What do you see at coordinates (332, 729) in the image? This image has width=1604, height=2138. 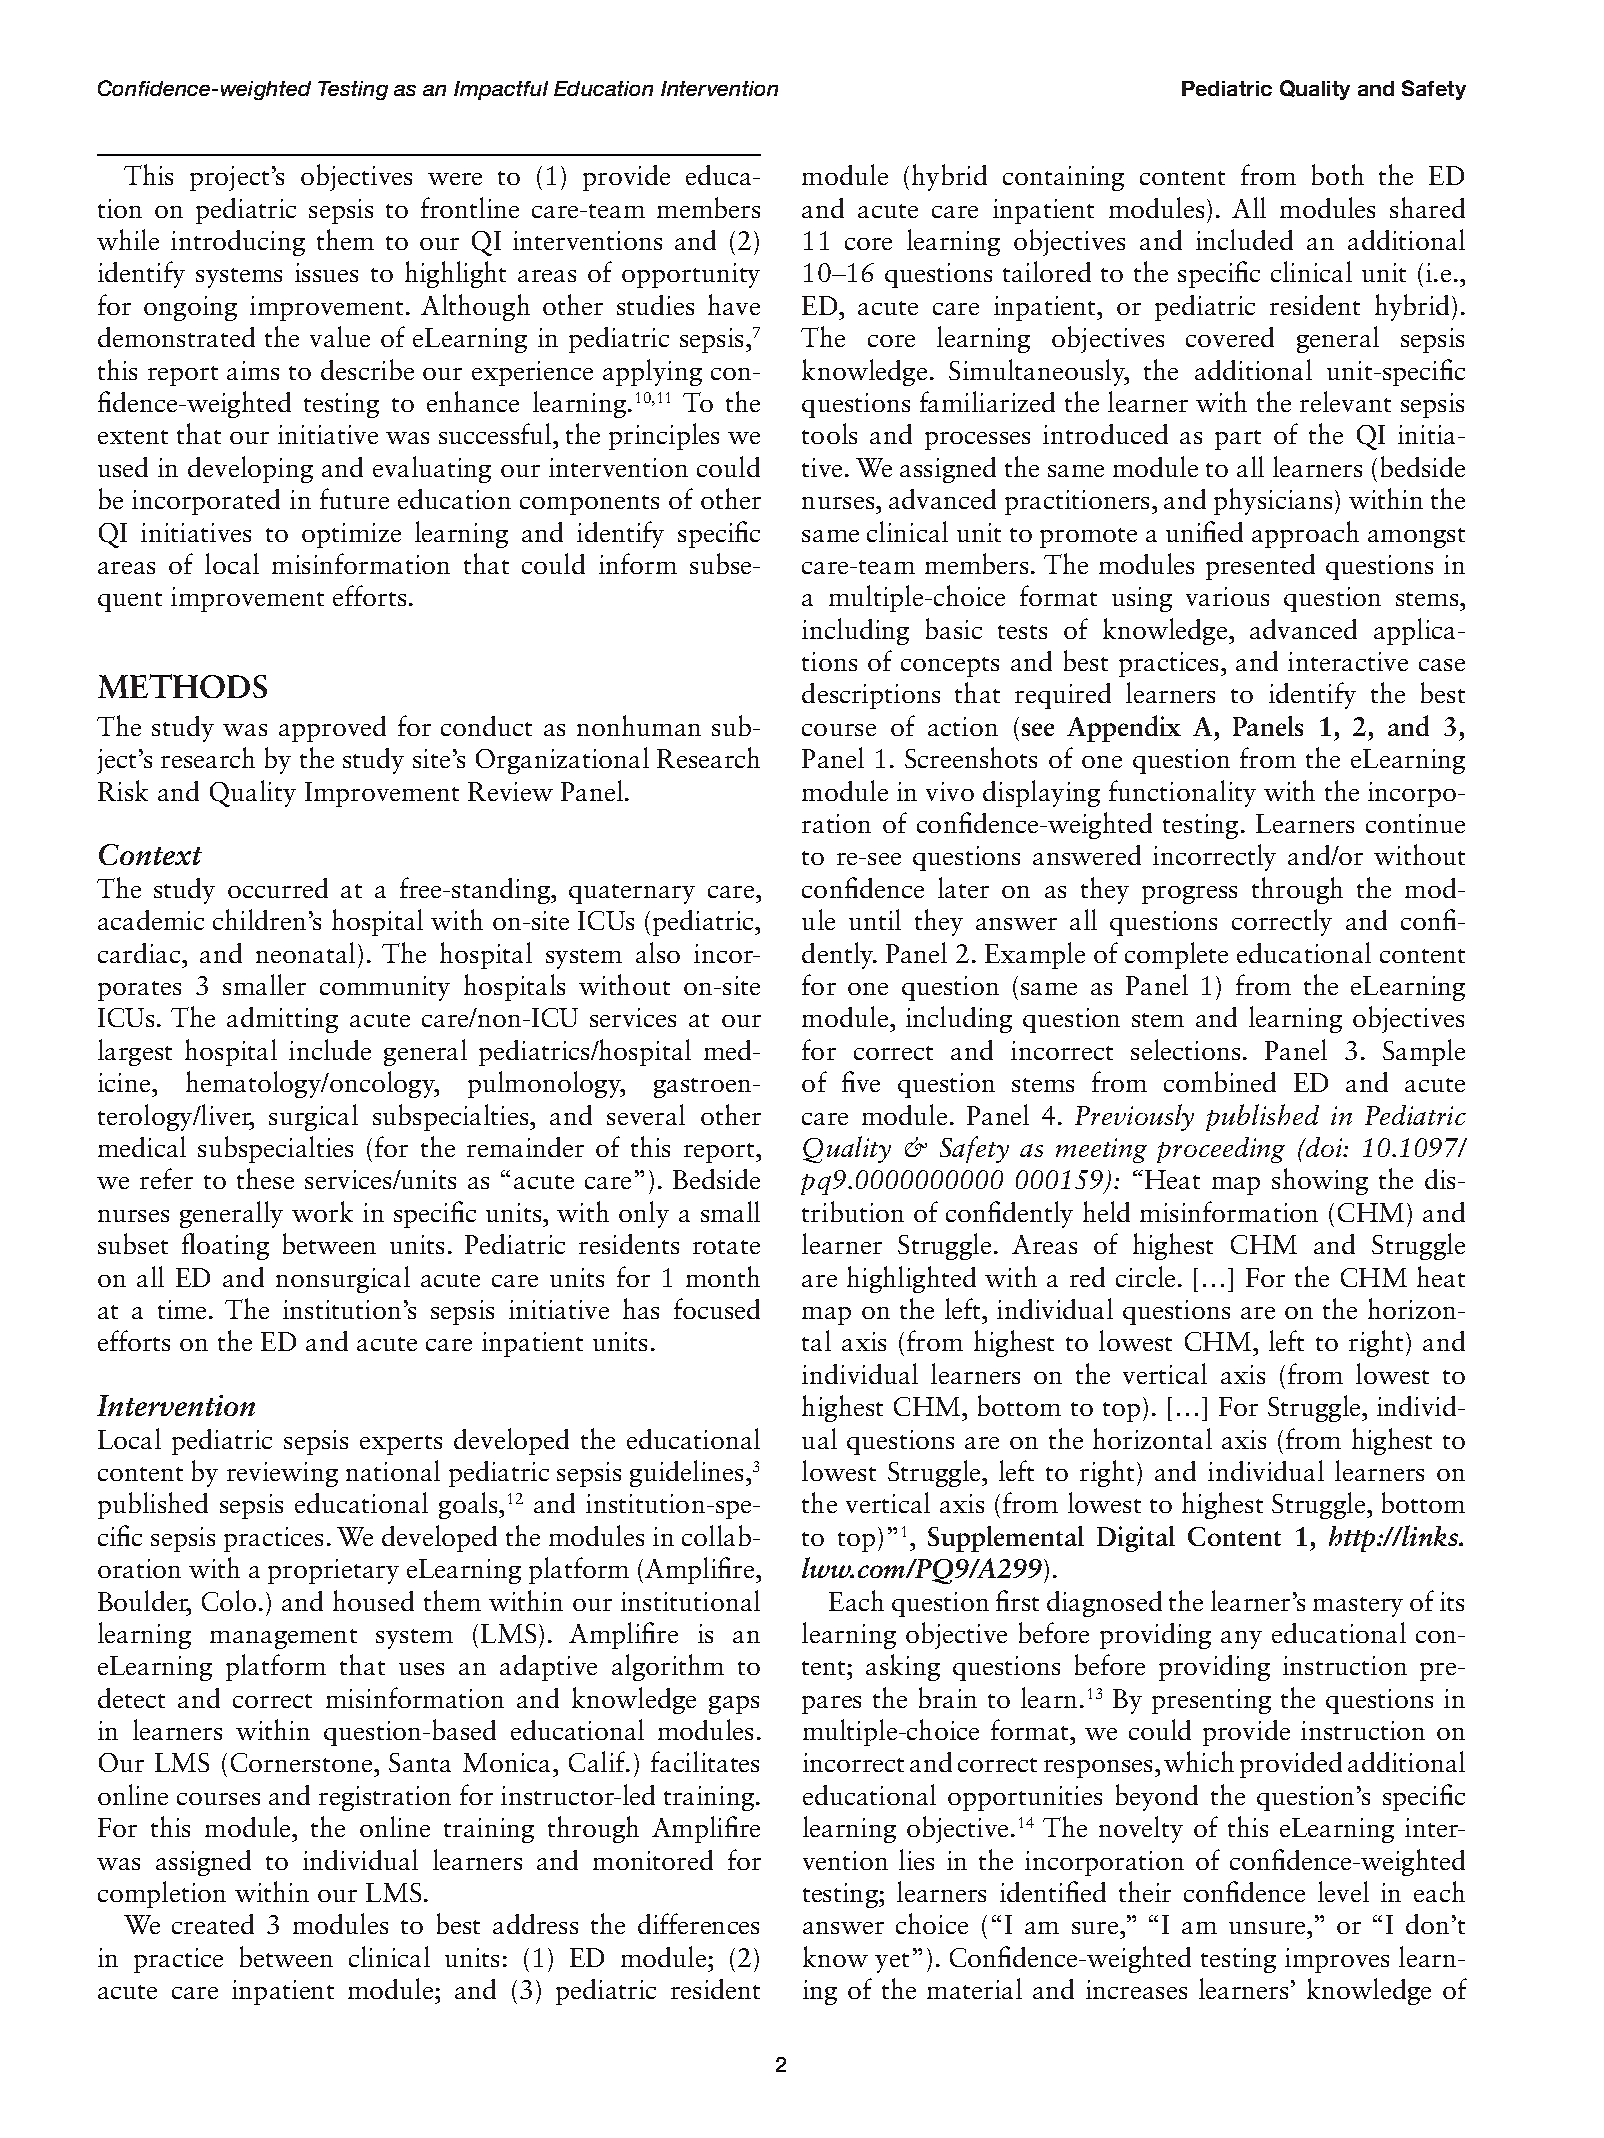 I see `approved` at bounding box center [332, 729].
